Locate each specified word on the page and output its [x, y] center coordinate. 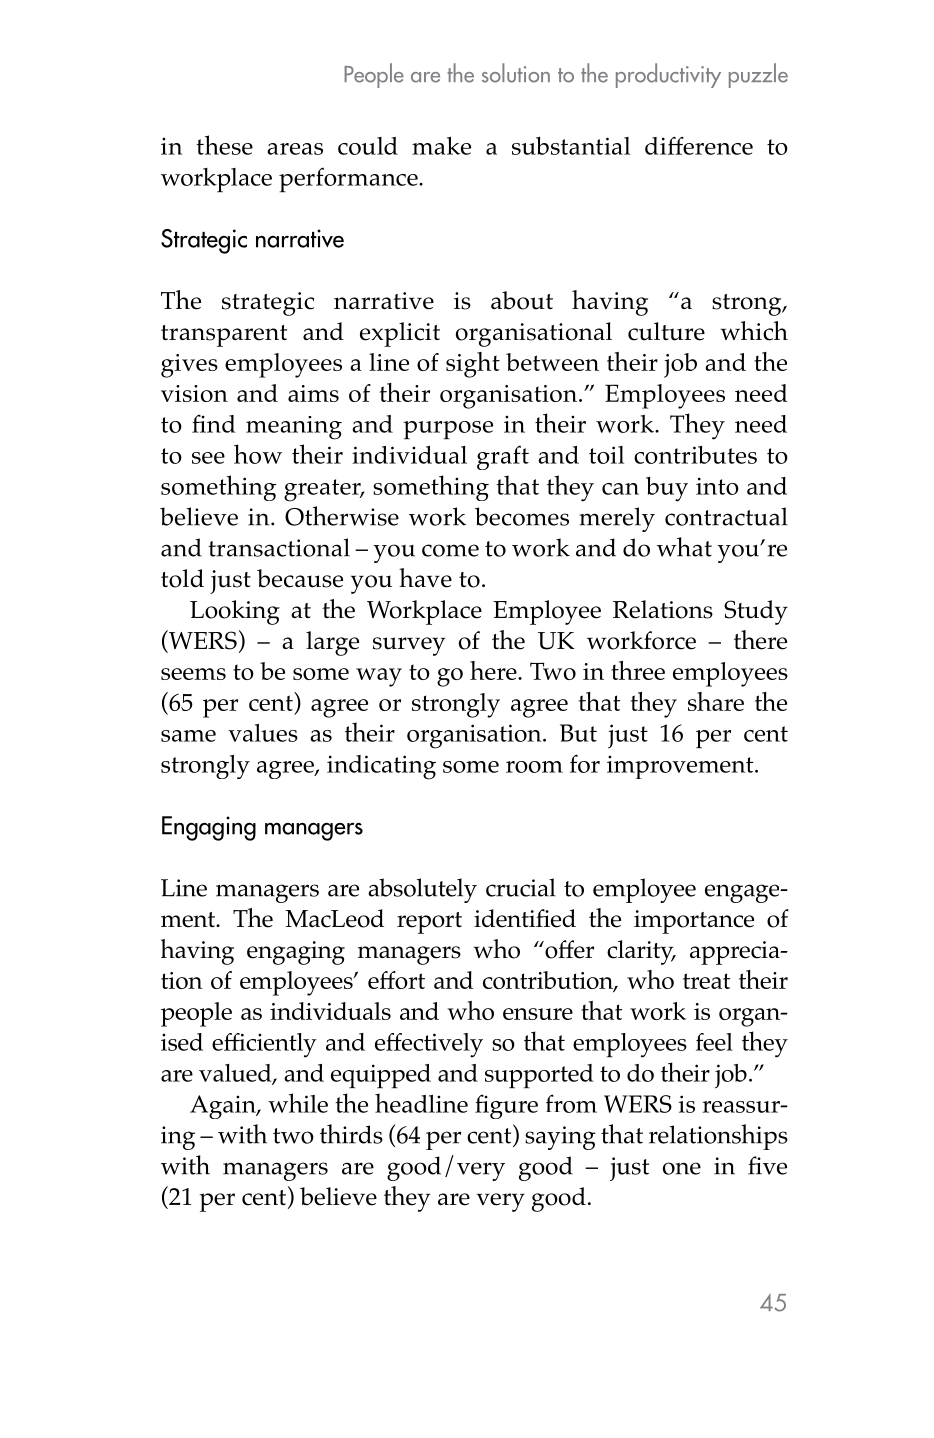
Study [756, 612]
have [425, 578]
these [224, 145]
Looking [235, 612]
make [441, 146]
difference [699, 146]
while [298, 1103]
